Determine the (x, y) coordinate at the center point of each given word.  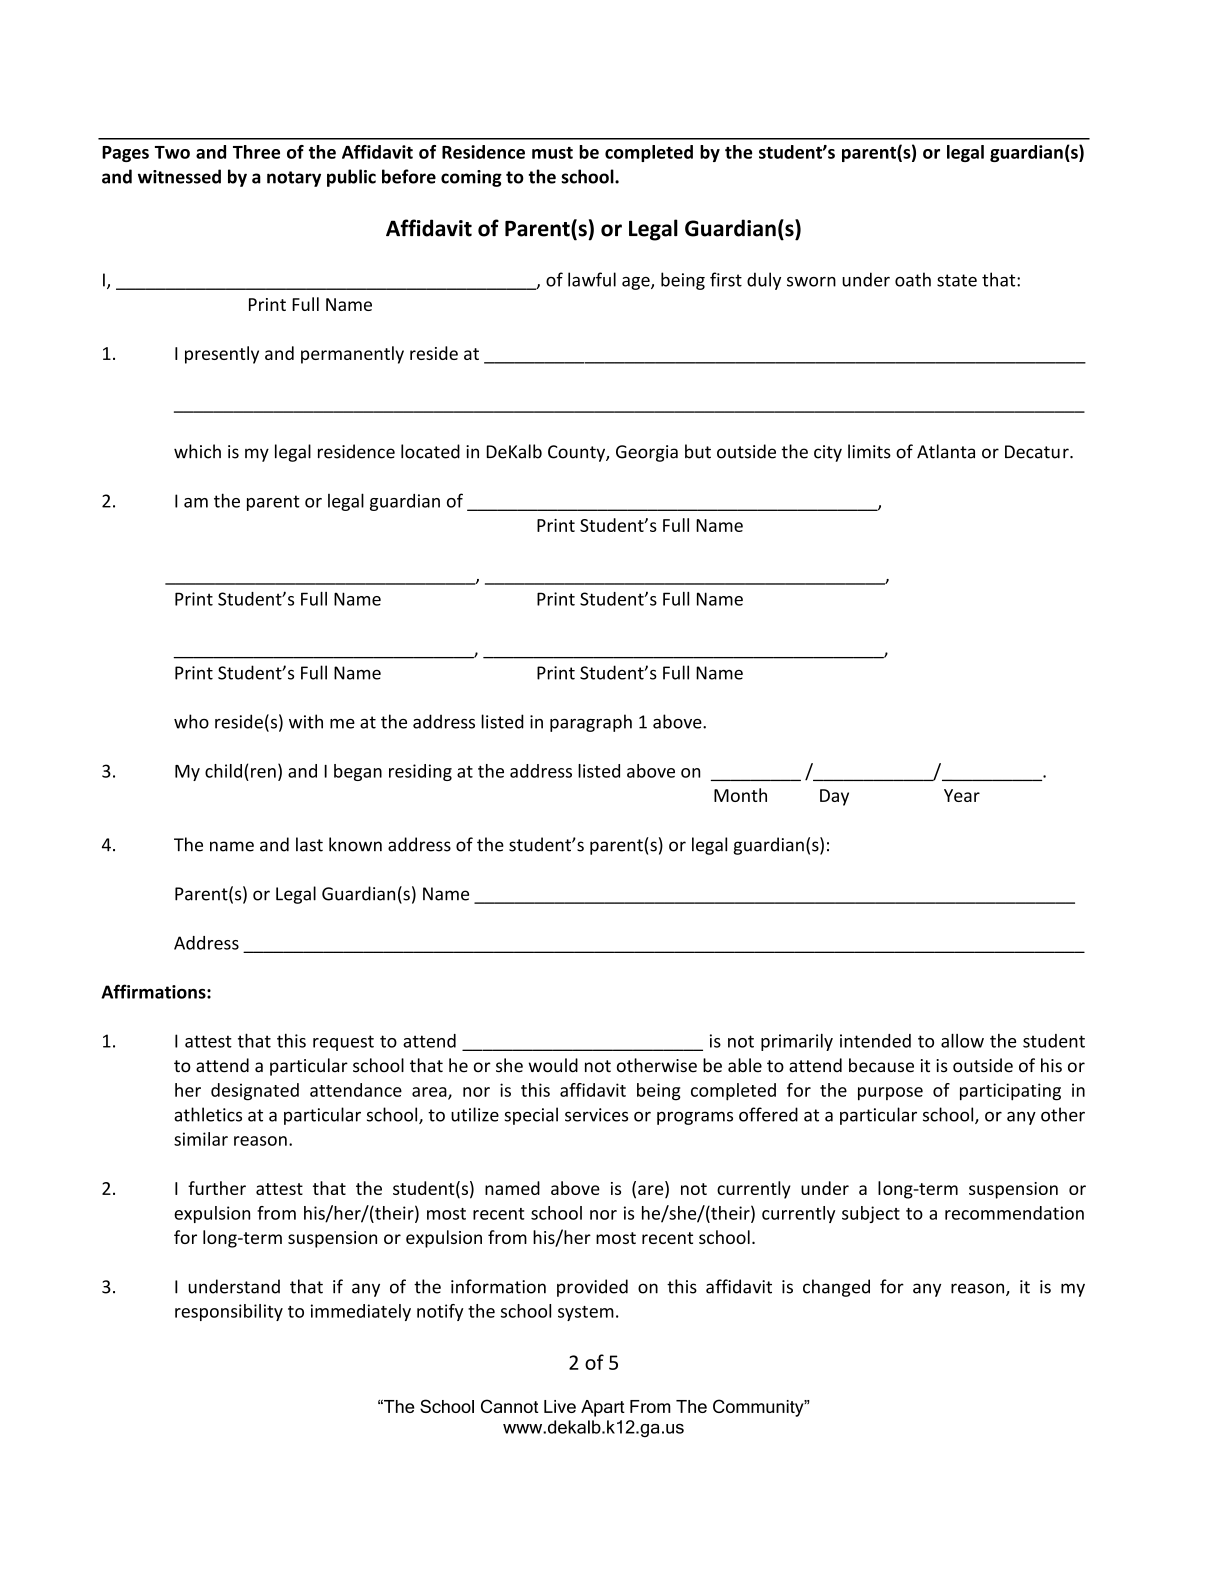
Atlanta (946, 451)
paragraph (591, 723)
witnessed (179, 176)
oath (913, 279)
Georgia (647, 453)
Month (740, 795)
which (197, 451)
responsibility (229, 1312)
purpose (890, 1094)
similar (201, 1139)
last (309, 844)
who (191, 721)
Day (834, 797)
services (596, 1115)
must (552, 153)
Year (962, 795)
